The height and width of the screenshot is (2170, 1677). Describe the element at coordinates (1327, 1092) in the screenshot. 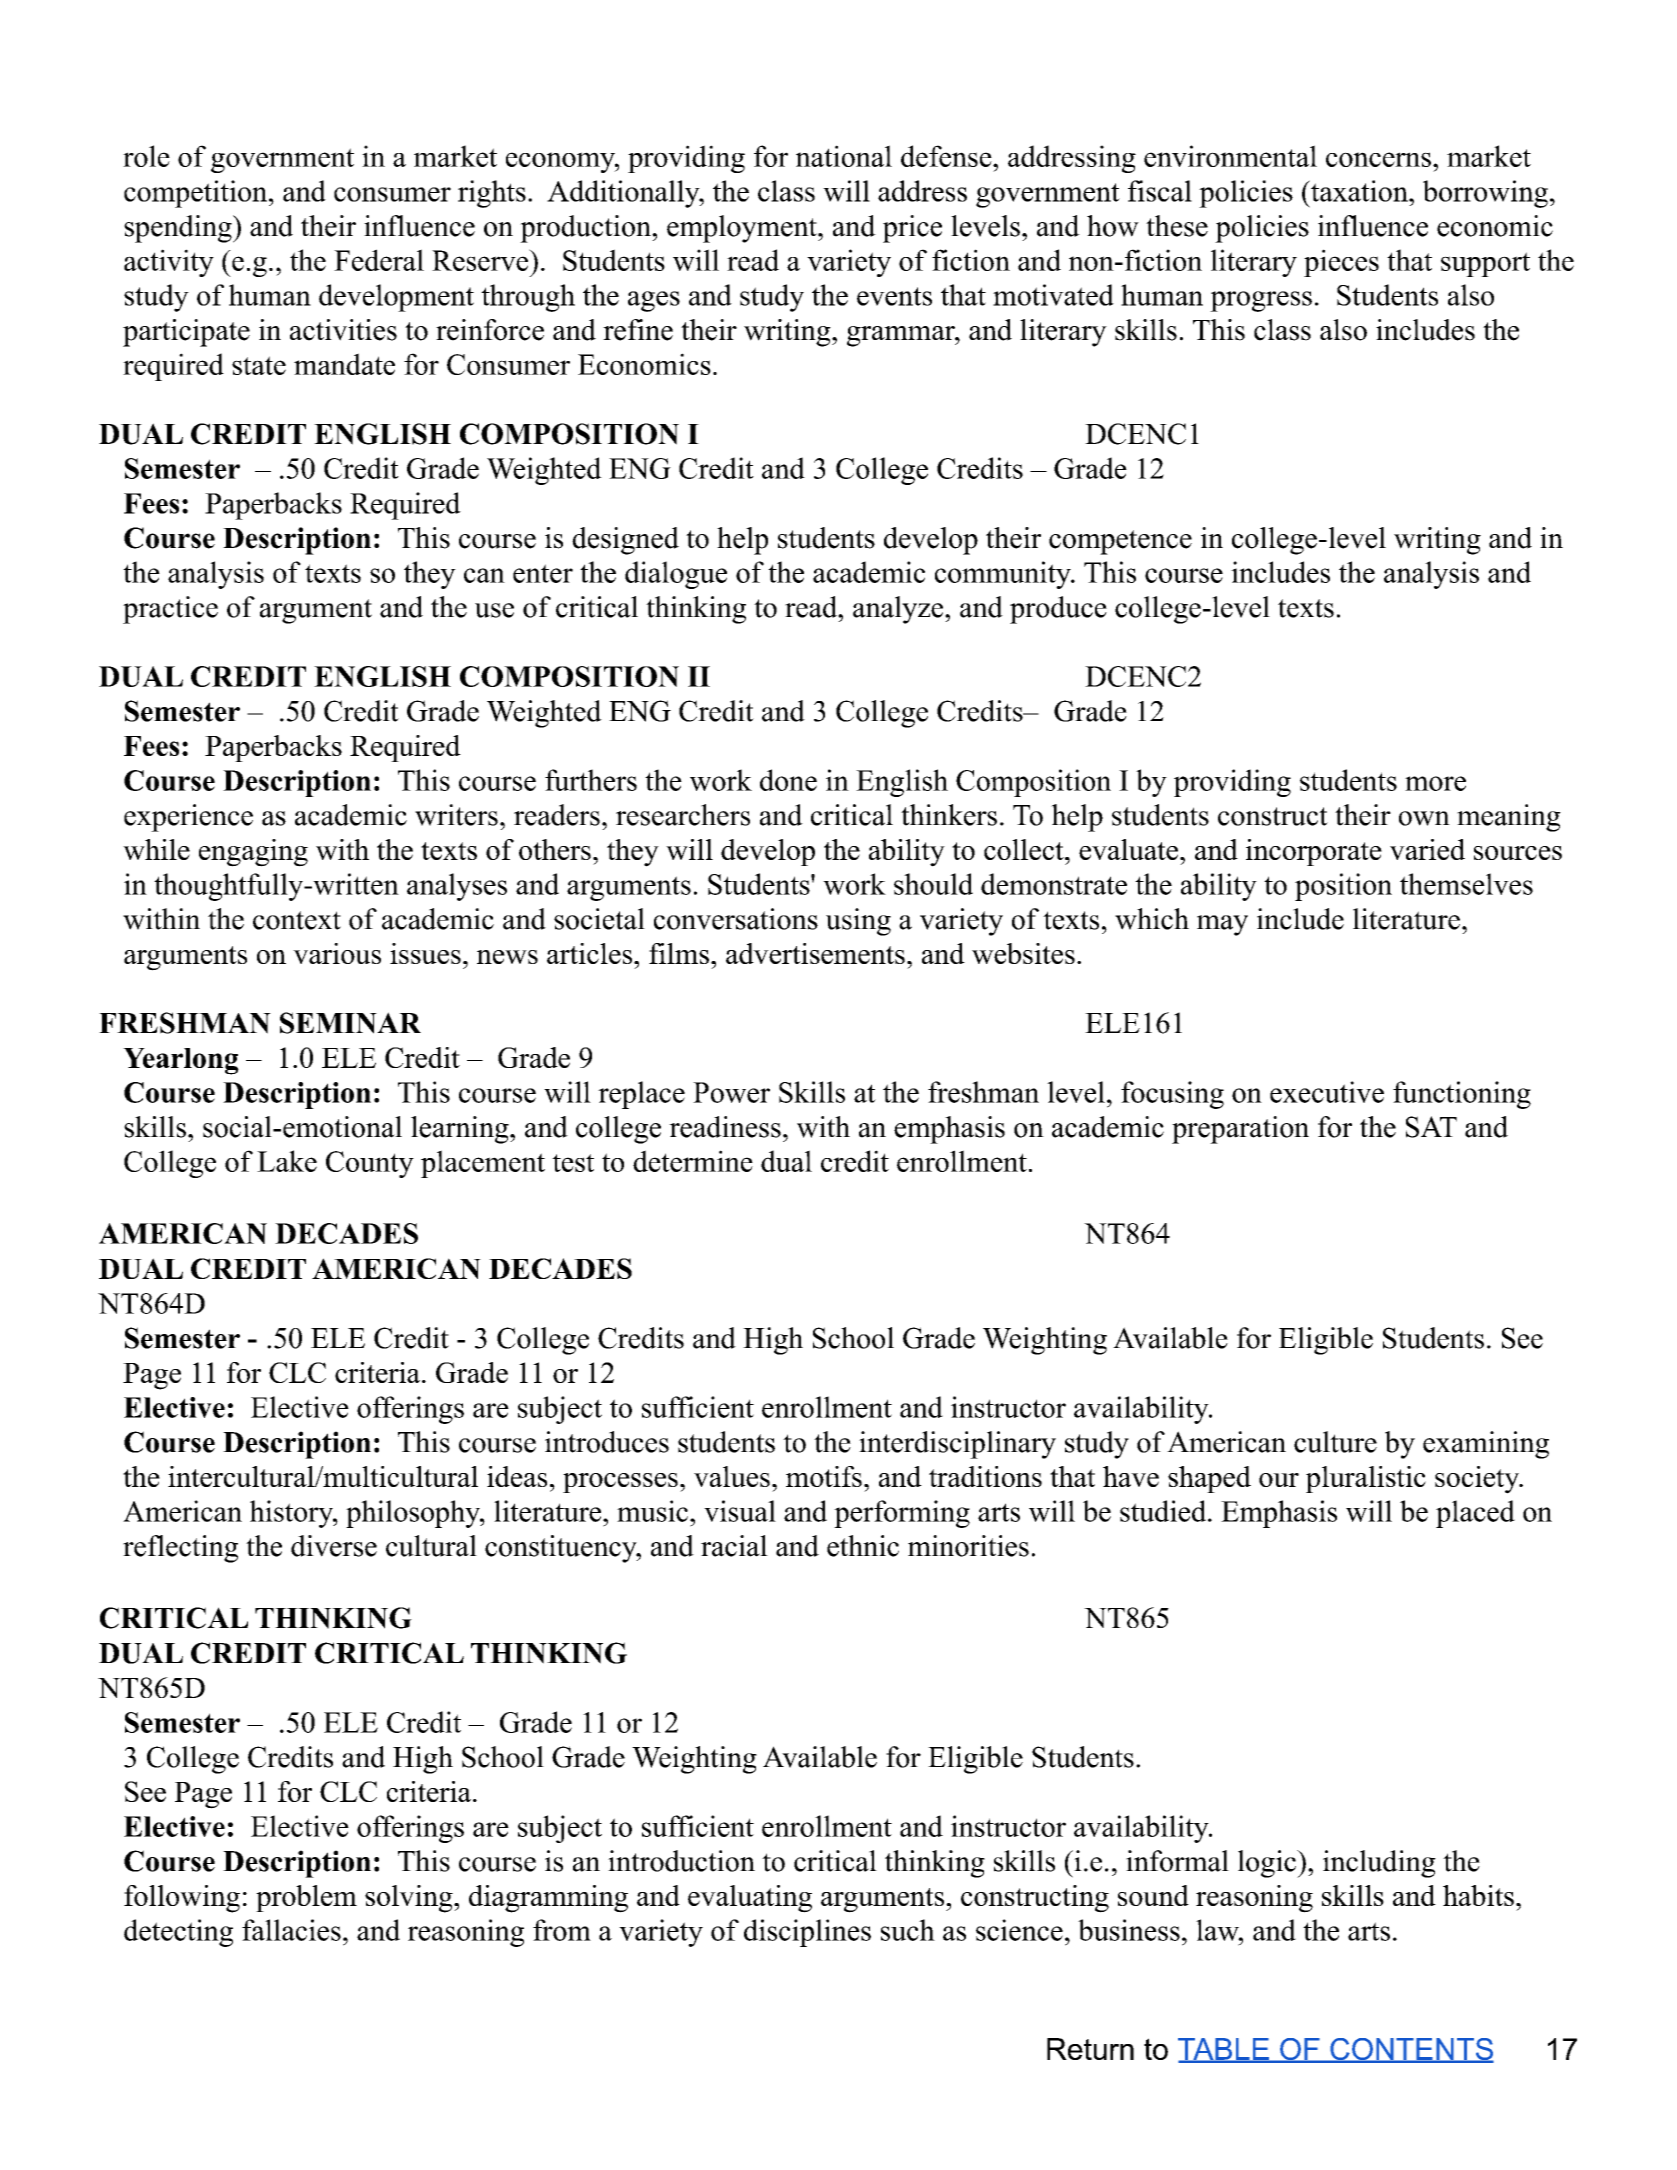

I see `executive` at that location.
